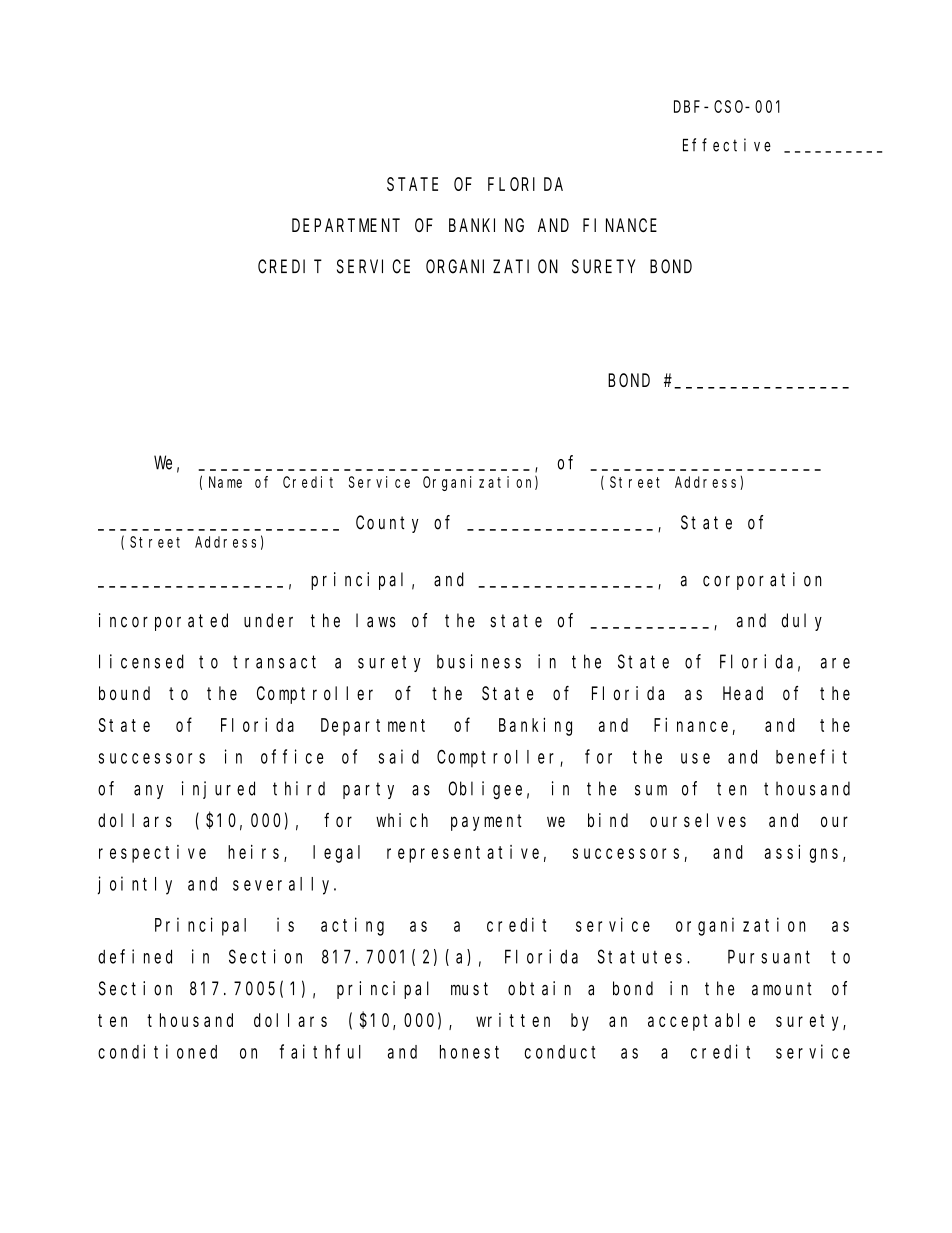  Describe the element at coordinates (124, 693) in the screenshot. I see `bound` at that location.
